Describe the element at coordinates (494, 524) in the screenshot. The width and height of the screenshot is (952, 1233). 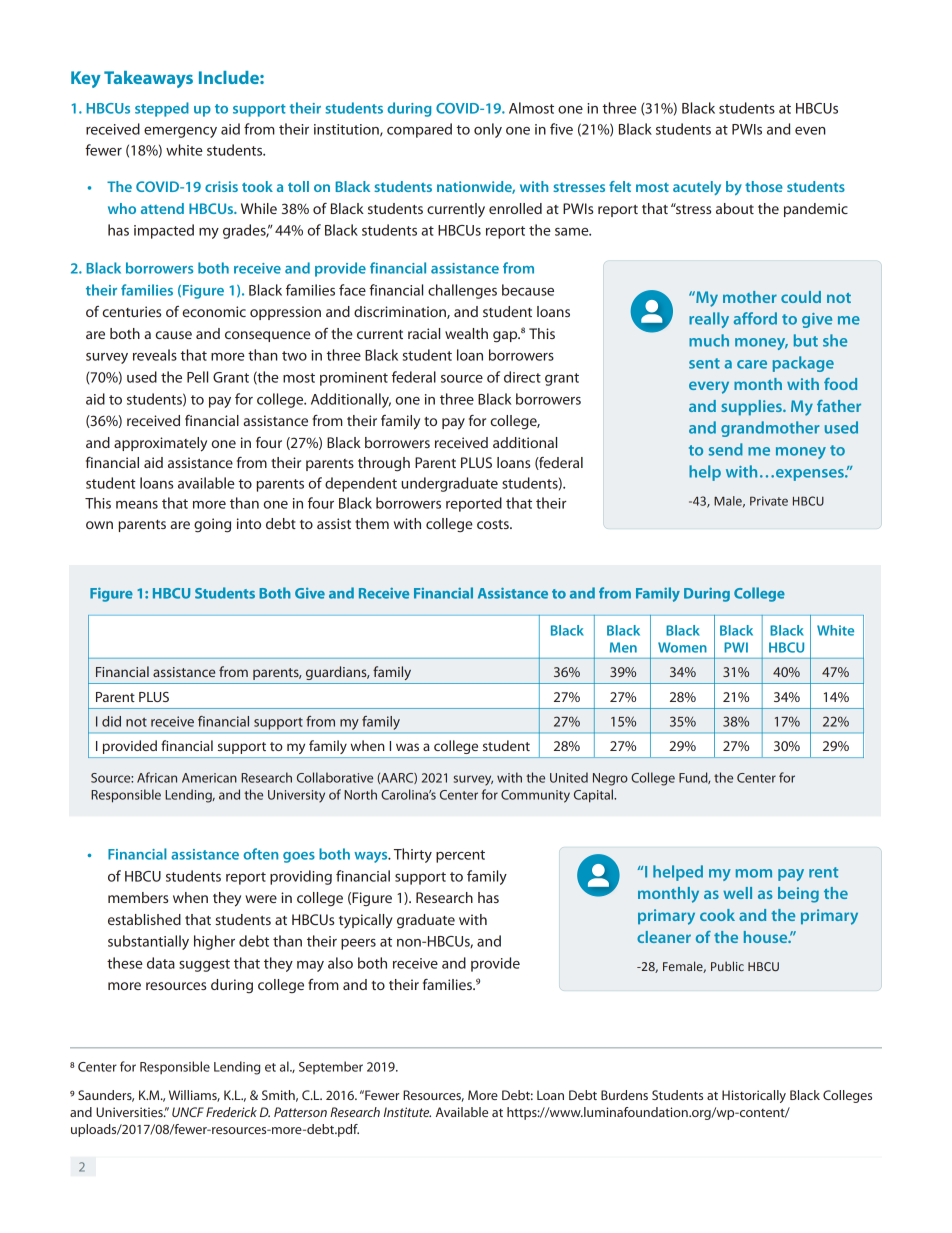
I see `costs` at that location.
